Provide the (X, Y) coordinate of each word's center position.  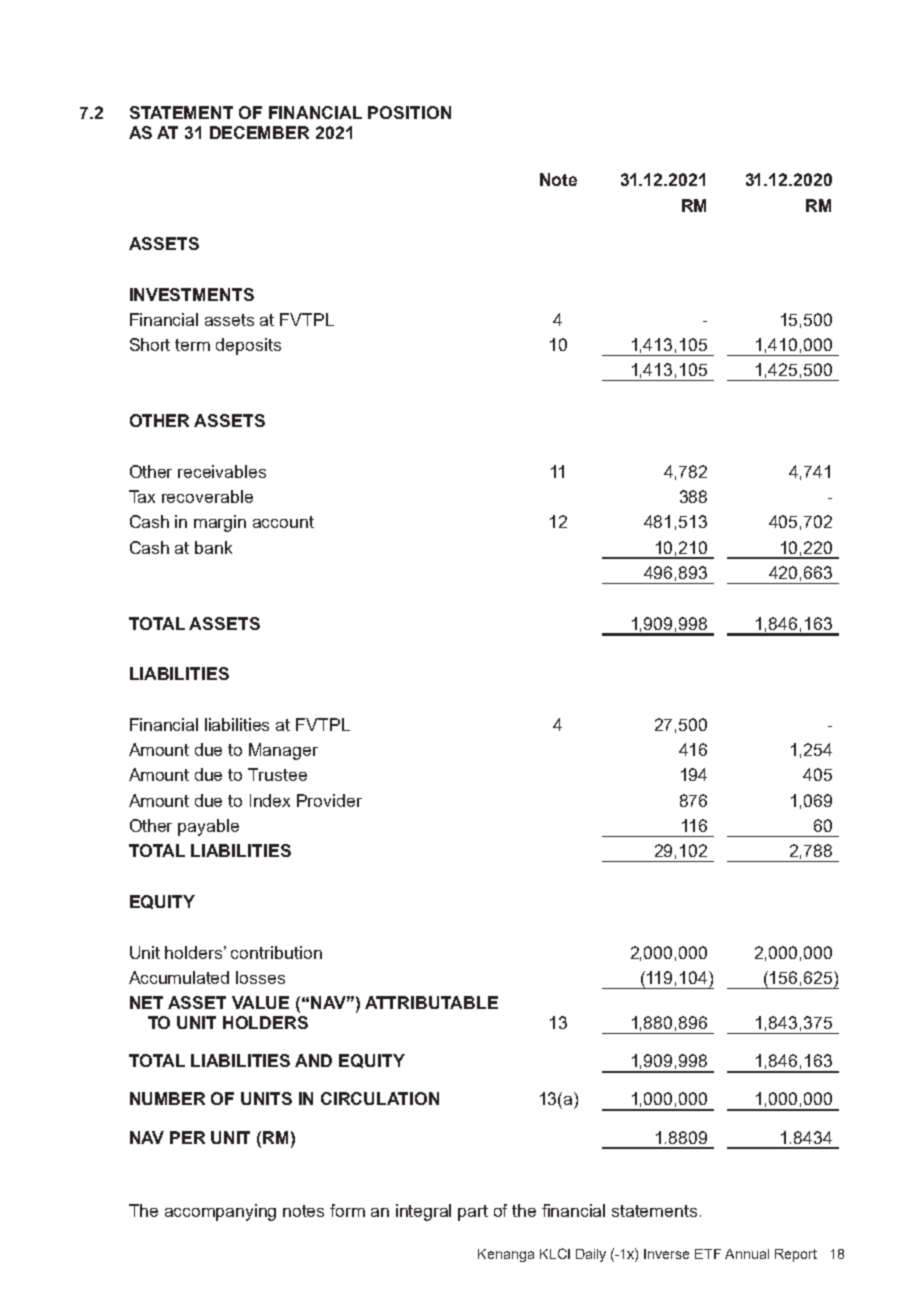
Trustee (277, 774)
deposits (248, 346)
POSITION (409, 112)
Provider (329, 800)
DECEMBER (259, 132)
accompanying (220, 1212)
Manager (283, 751)
